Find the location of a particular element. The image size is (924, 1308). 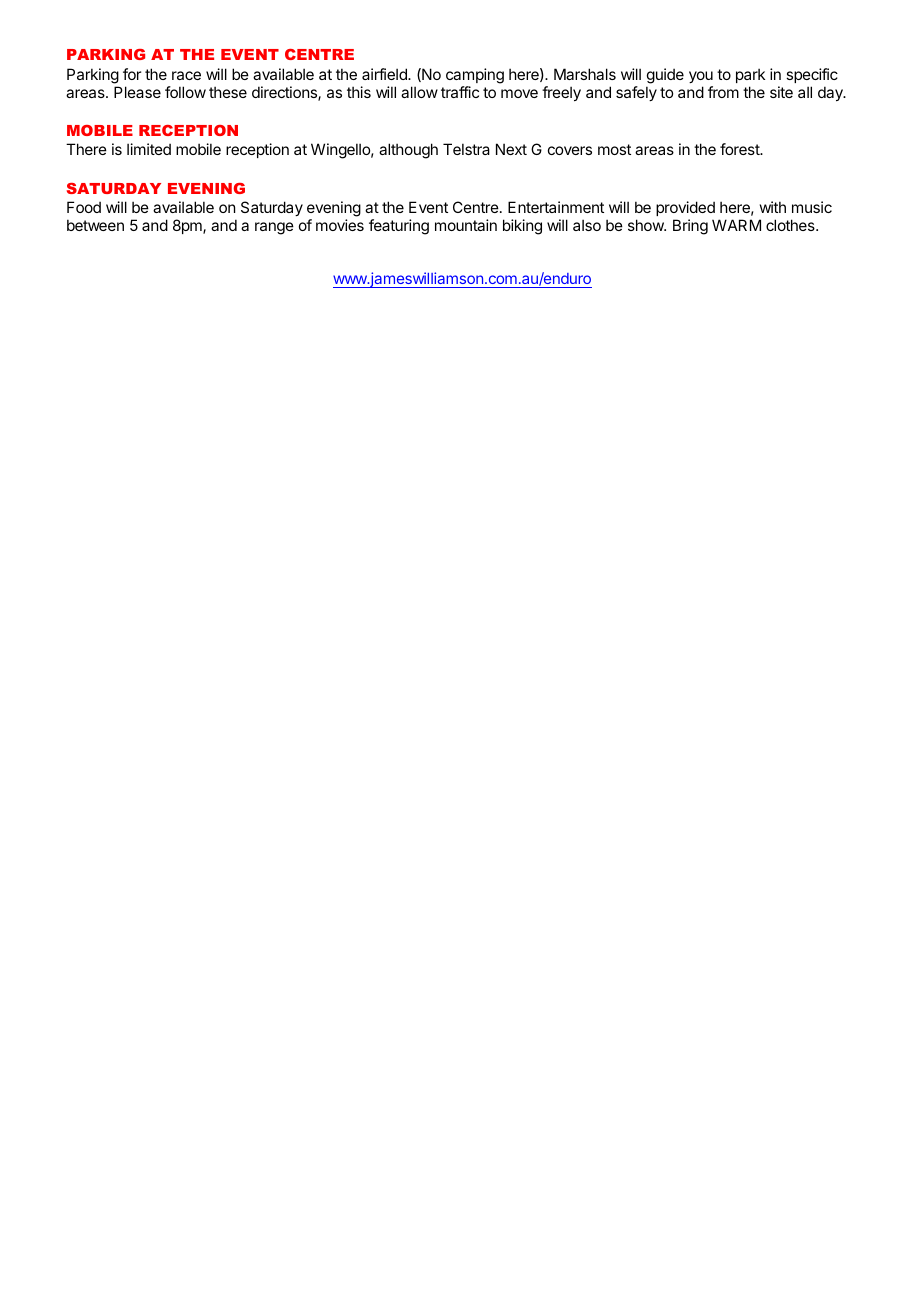

Telstra is located at coordinates (466, 149).
